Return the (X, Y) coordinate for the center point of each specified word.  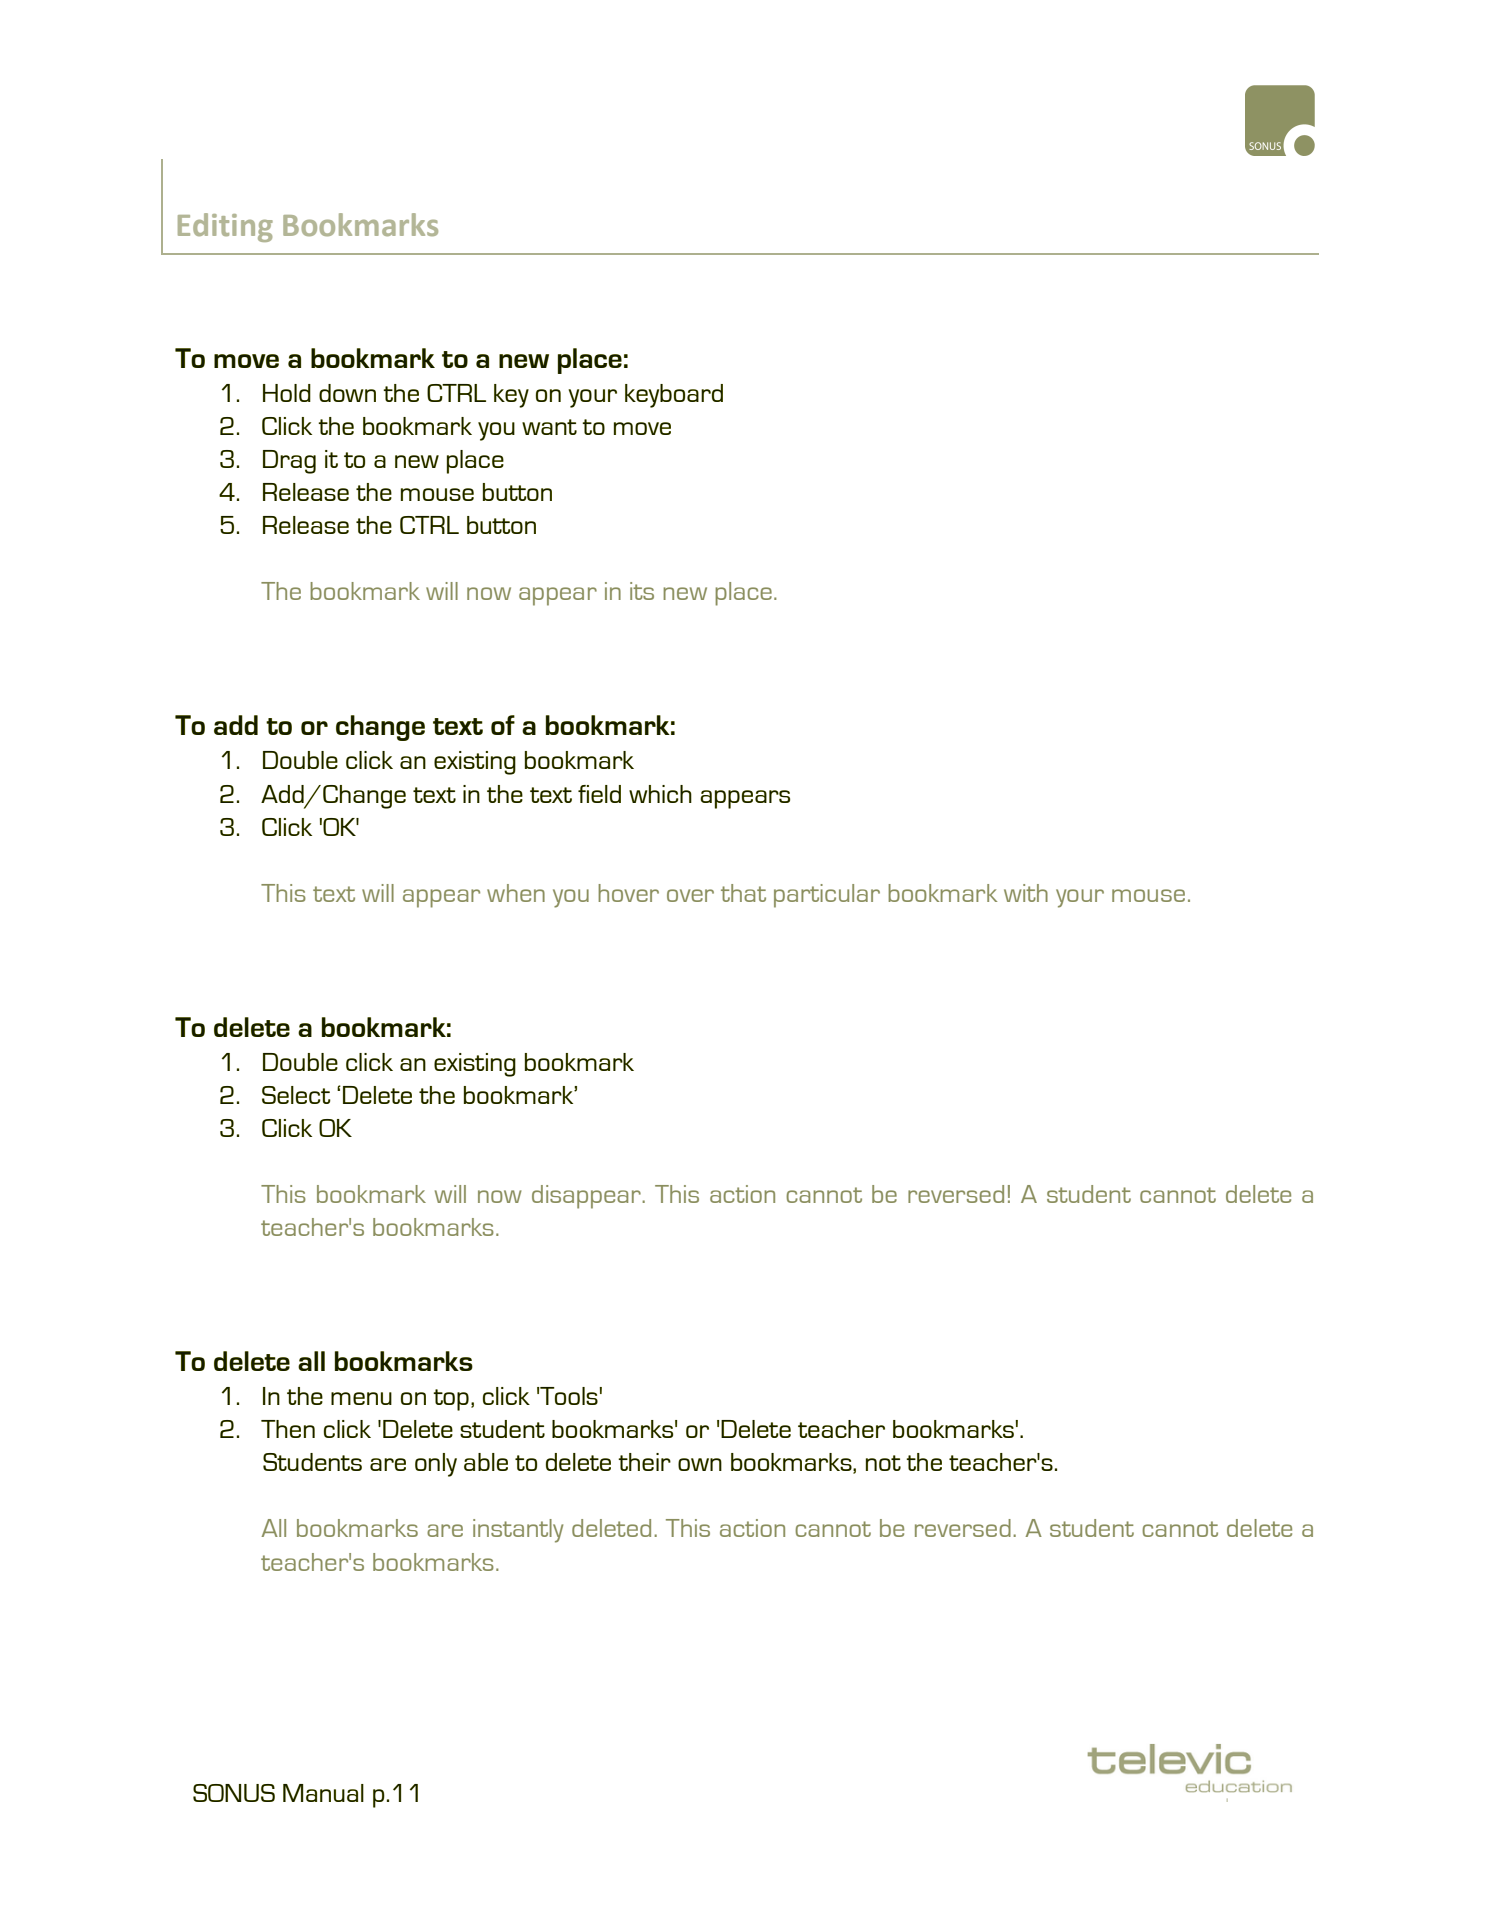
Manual (323, 1793)
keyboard (674, 396)
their (644, 1462)
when (516, 893)
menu (361, 1398)
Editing (225, 227)
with (1026, 893)
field (599, 794)
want (549, 427)
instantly (518, 1531)
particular (827, 896)
